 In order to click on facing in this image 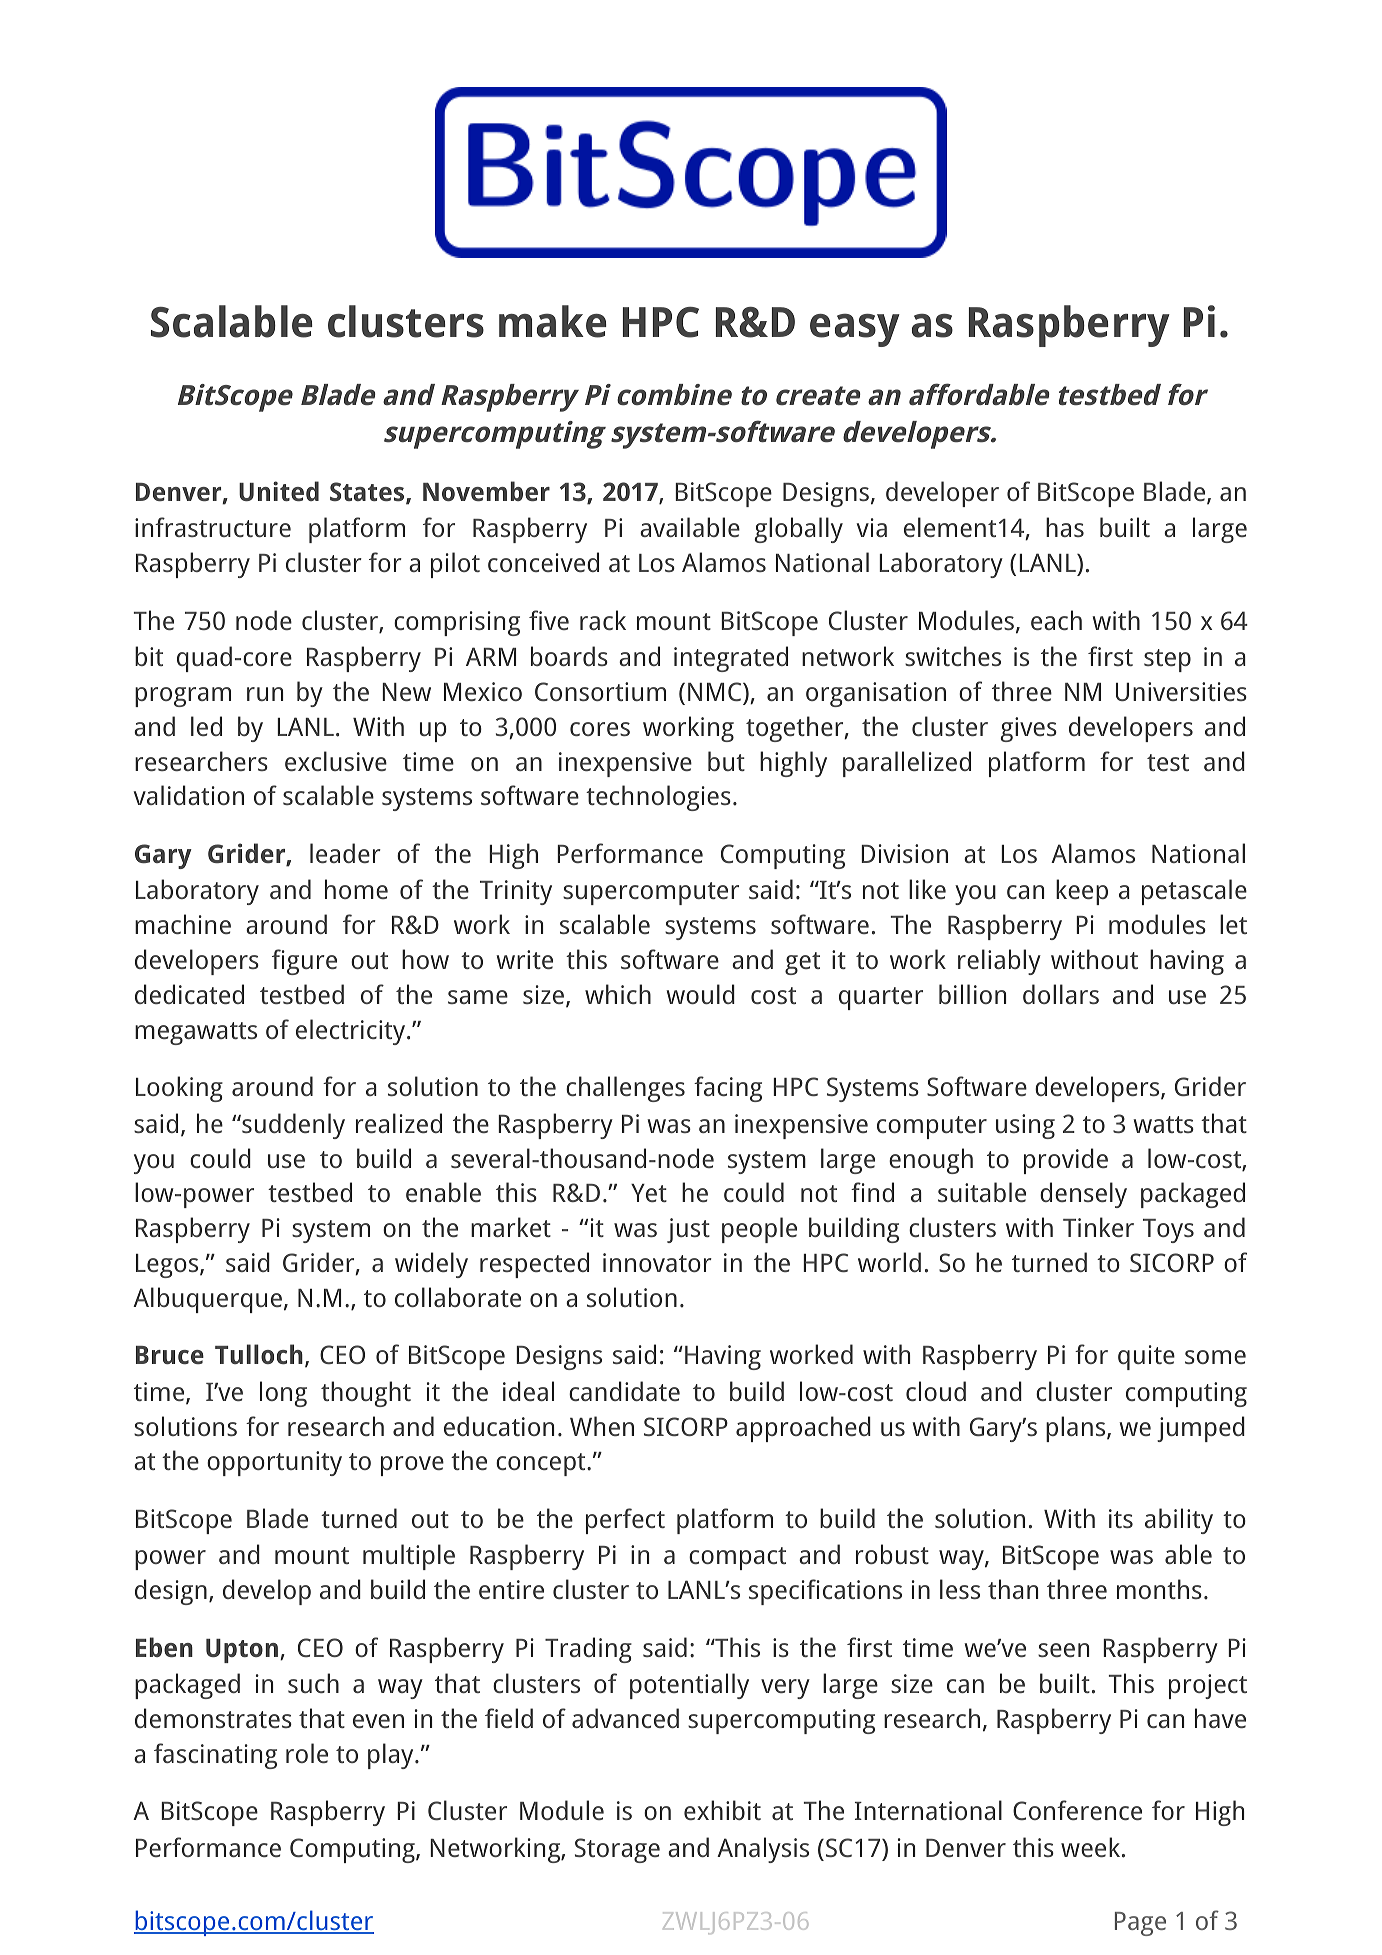, I will do `click(728, 1089)`.
